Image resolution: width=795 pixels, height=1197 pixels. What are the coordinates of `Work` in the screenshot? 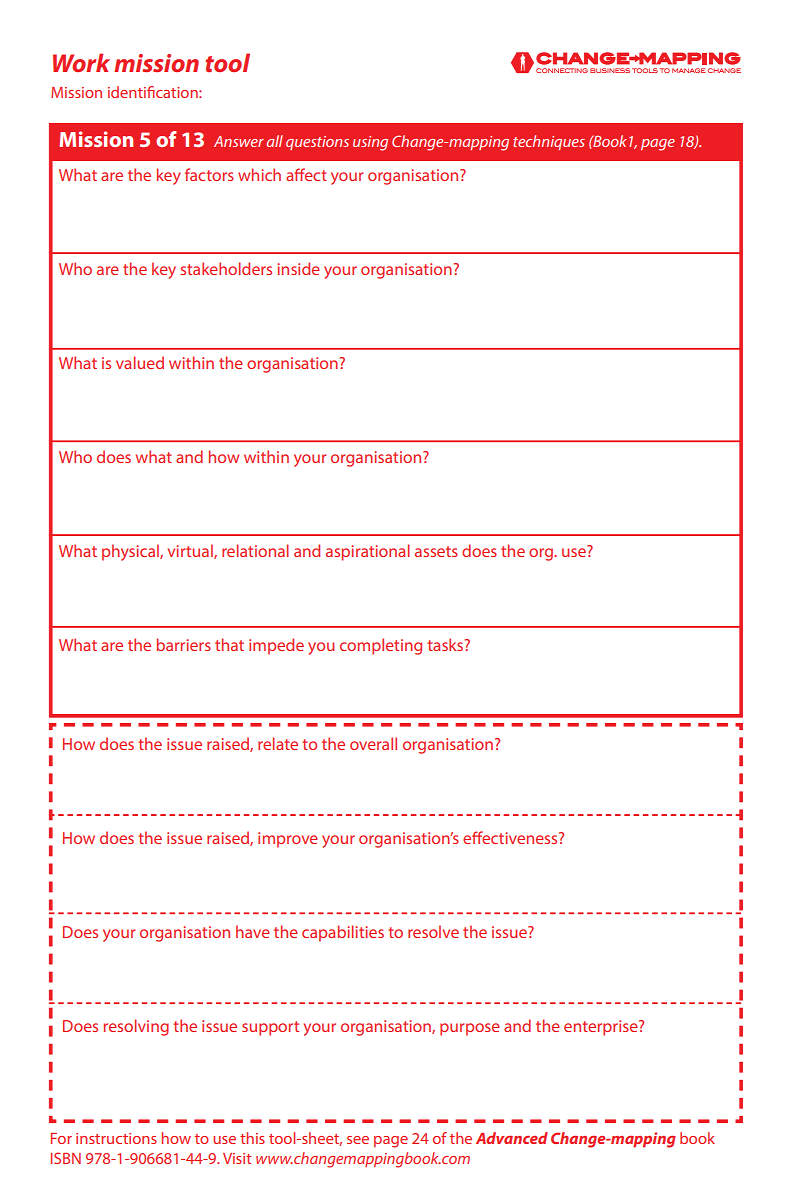 It's located at (81, 62).
